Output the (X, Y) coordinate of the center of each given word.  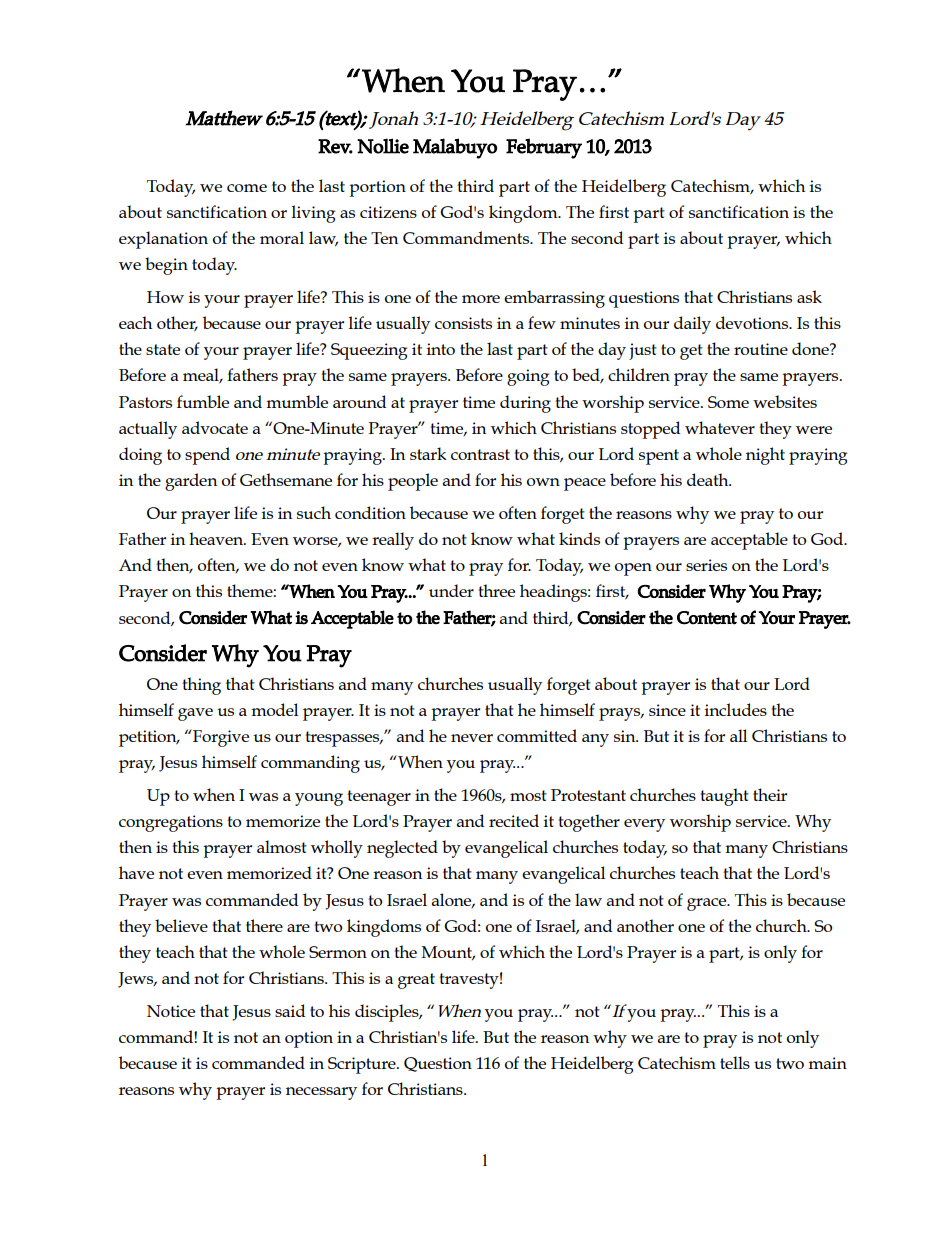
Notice (171, 1011)
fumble (203, 401)
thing (201, 686)
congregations (171, 823)
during (525, 404)
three (496, 590)
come (247, 188)
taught (724, 797)
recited (514, 820)
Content (707, 618)
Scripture (363, 1065)
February (544, 148)
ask (809, 296)
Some (728, 402)
